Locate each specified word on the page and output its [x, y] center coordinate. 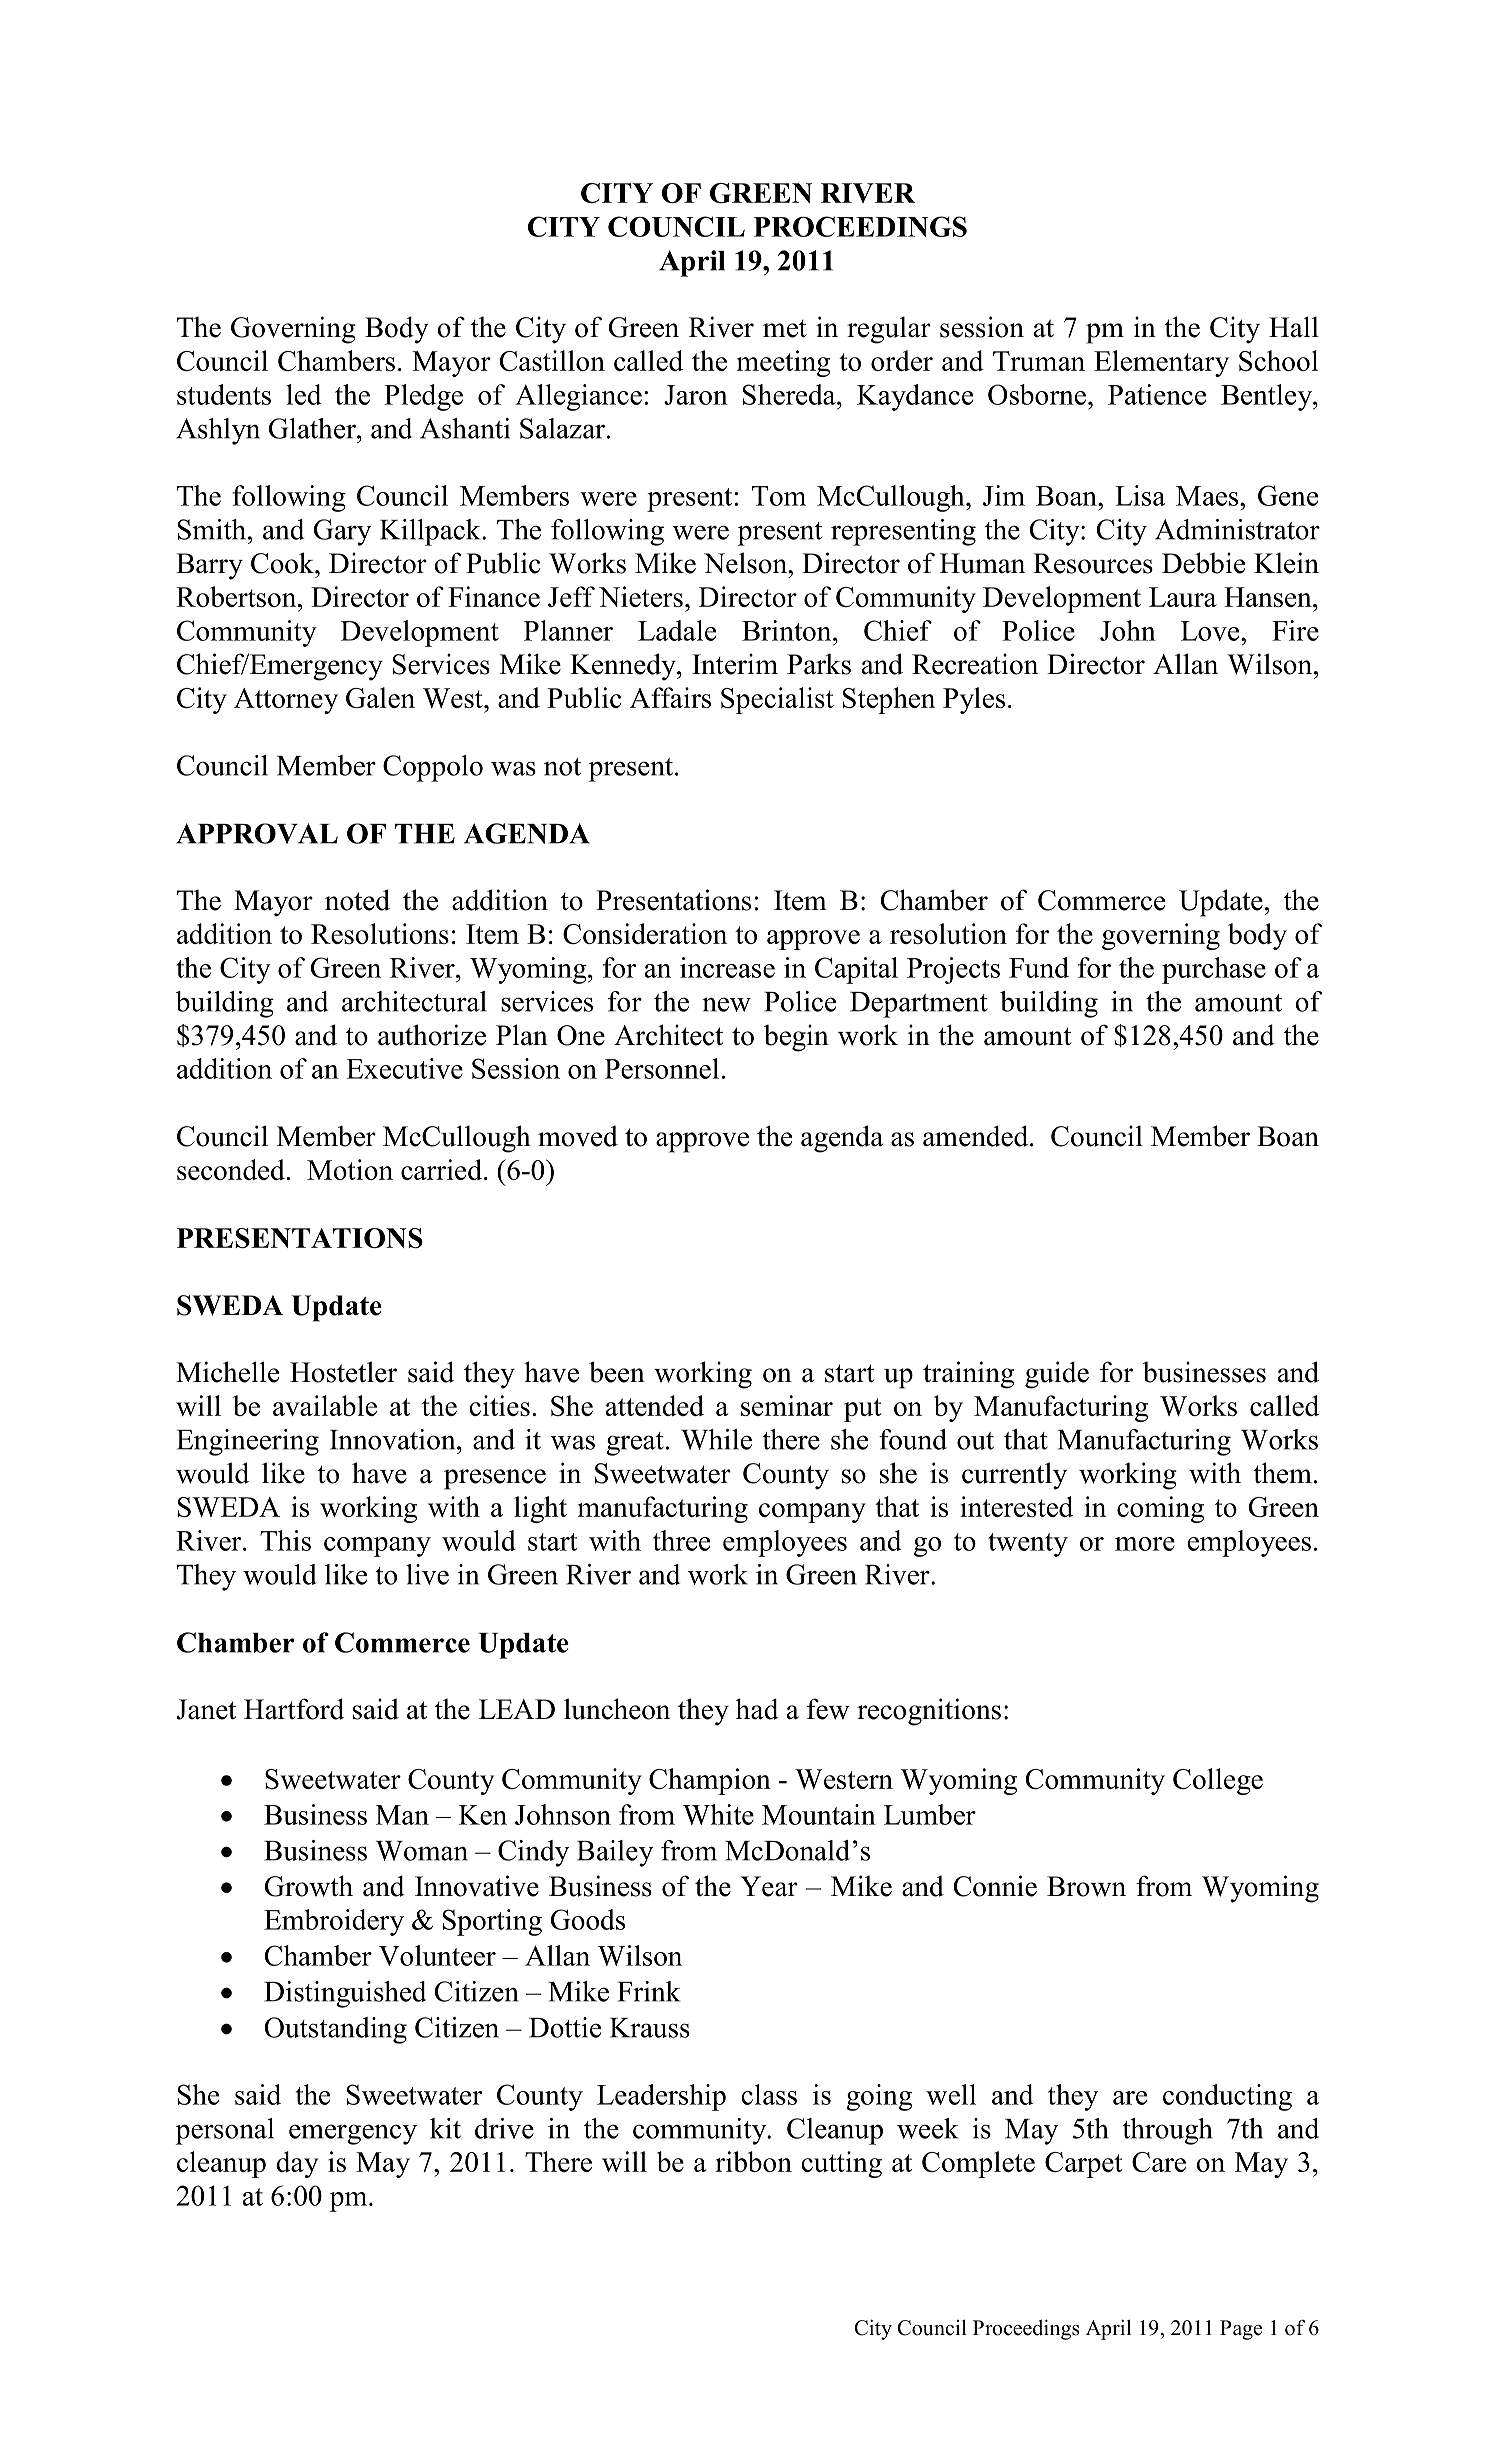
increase [727, 967]
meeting [783, 363]
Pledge [423, 397]
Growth [308, 1886]
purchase [1214, 970]
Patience [1157, 394]
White [718, 1814]
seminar [787, 1405]
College [1218, 1781]
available [325, 1405]
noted [357, 900]
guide [1057, 1375]
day [297, 2164]
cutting [841, 2164]
